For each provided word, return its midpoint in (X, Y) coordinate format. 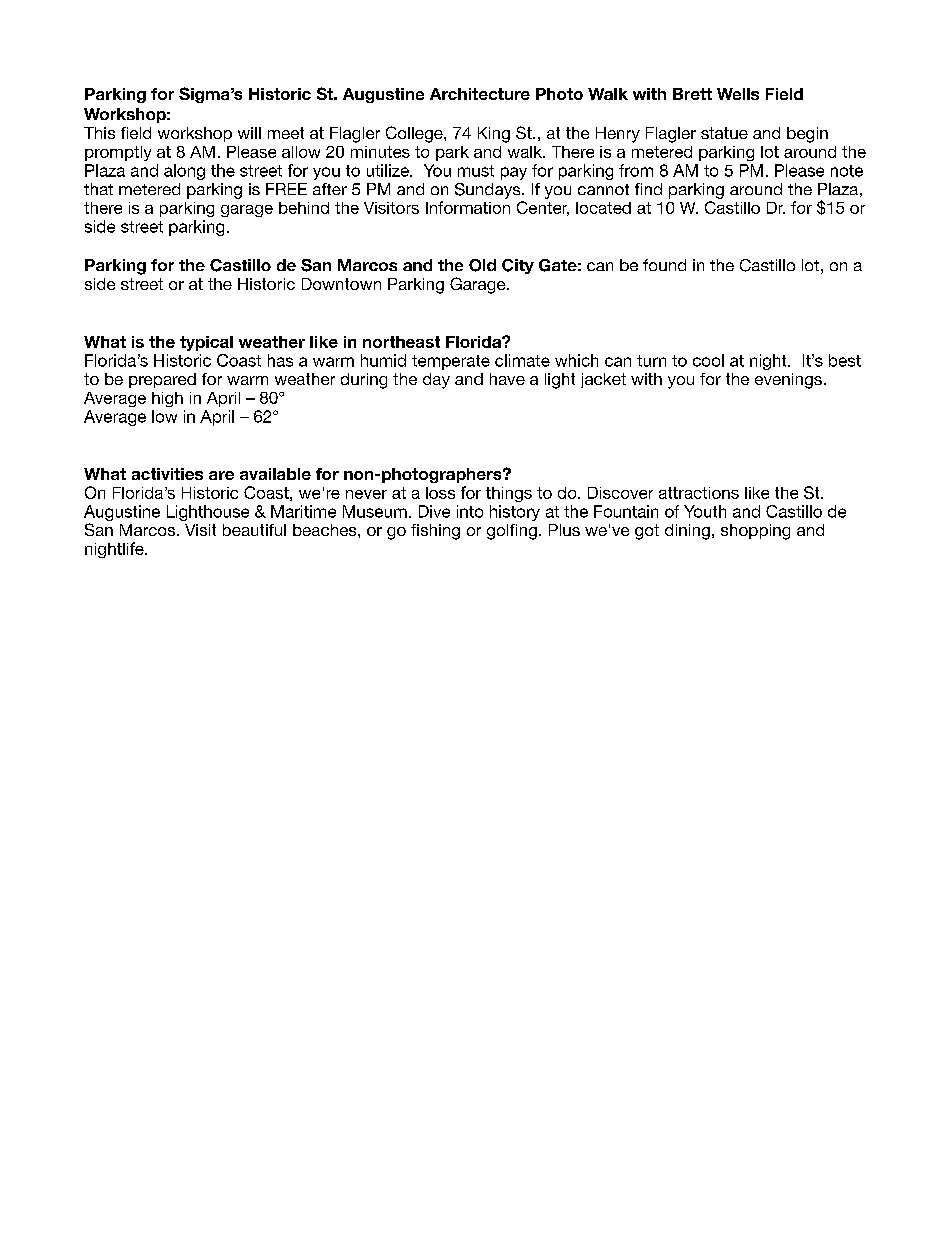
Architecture (480, 94)
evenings (788, 381)
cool (708, 360)
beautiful (254, 530)
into (470, 511)
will (249, 133)
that (98, 189)
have (507, 379)
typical (206, 343)
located (603, 208)
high (167, 399)
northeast (401, 342)
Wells (738, 94)
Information (468, 207)
